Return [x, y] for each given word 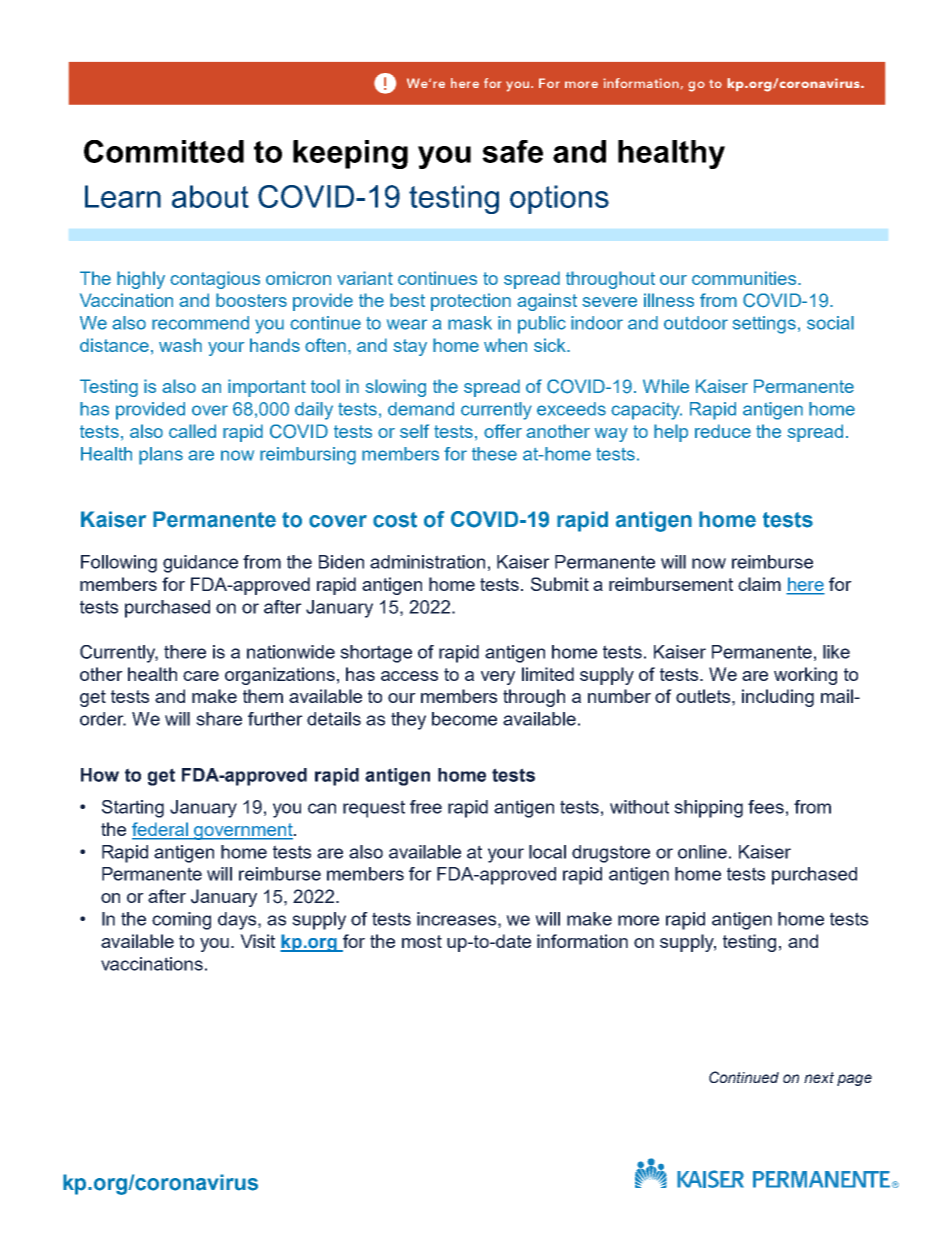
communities [745, 278]
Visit [257, 941]
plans [161, 456]
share [219, 719]
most [422, 941]
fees [766, 807]
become [464, 719]
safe [512, 151]
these [494, 454]
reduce [723, 431]
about [210, 196]
